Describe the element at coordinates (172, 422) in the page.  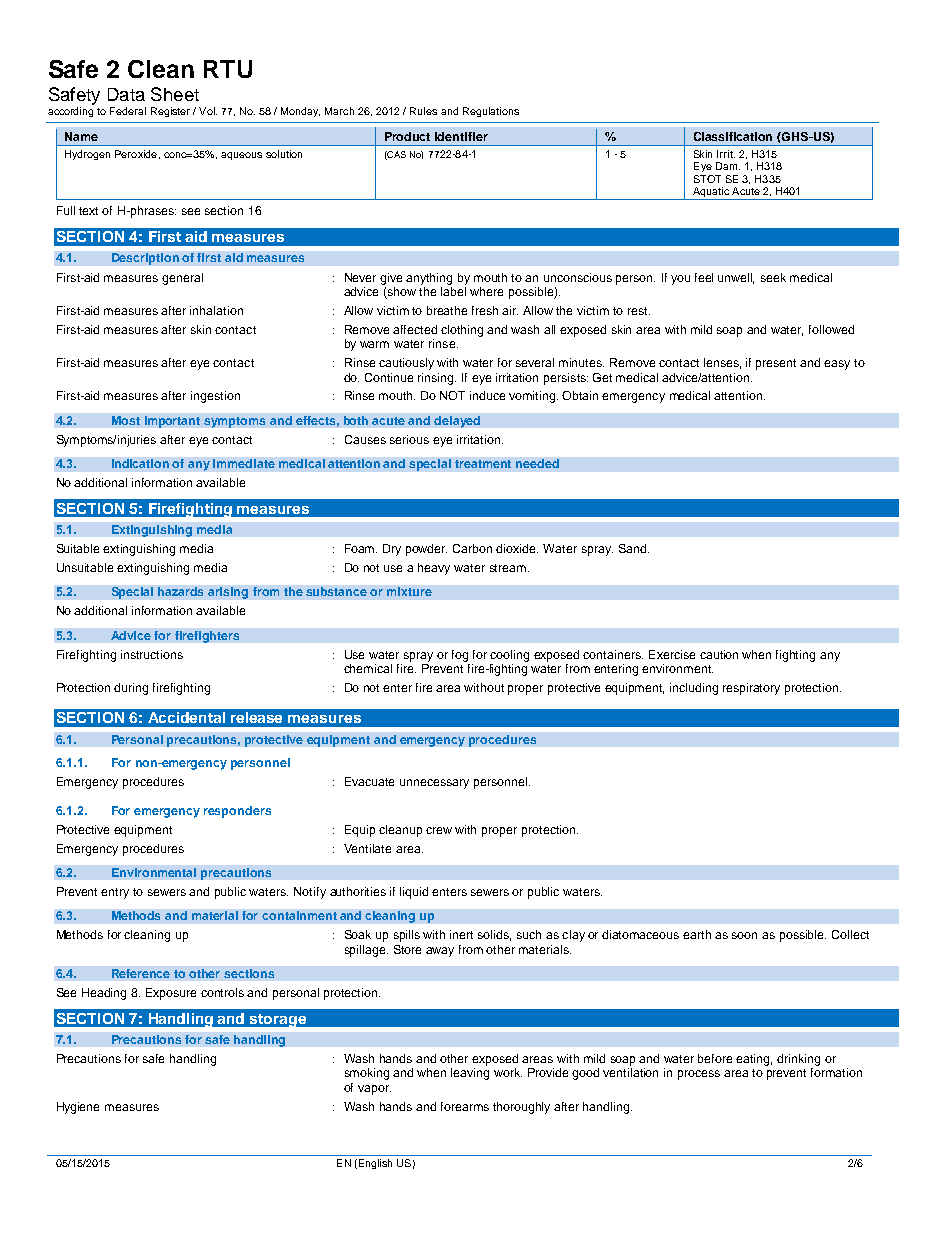
I see `important` at that location.
